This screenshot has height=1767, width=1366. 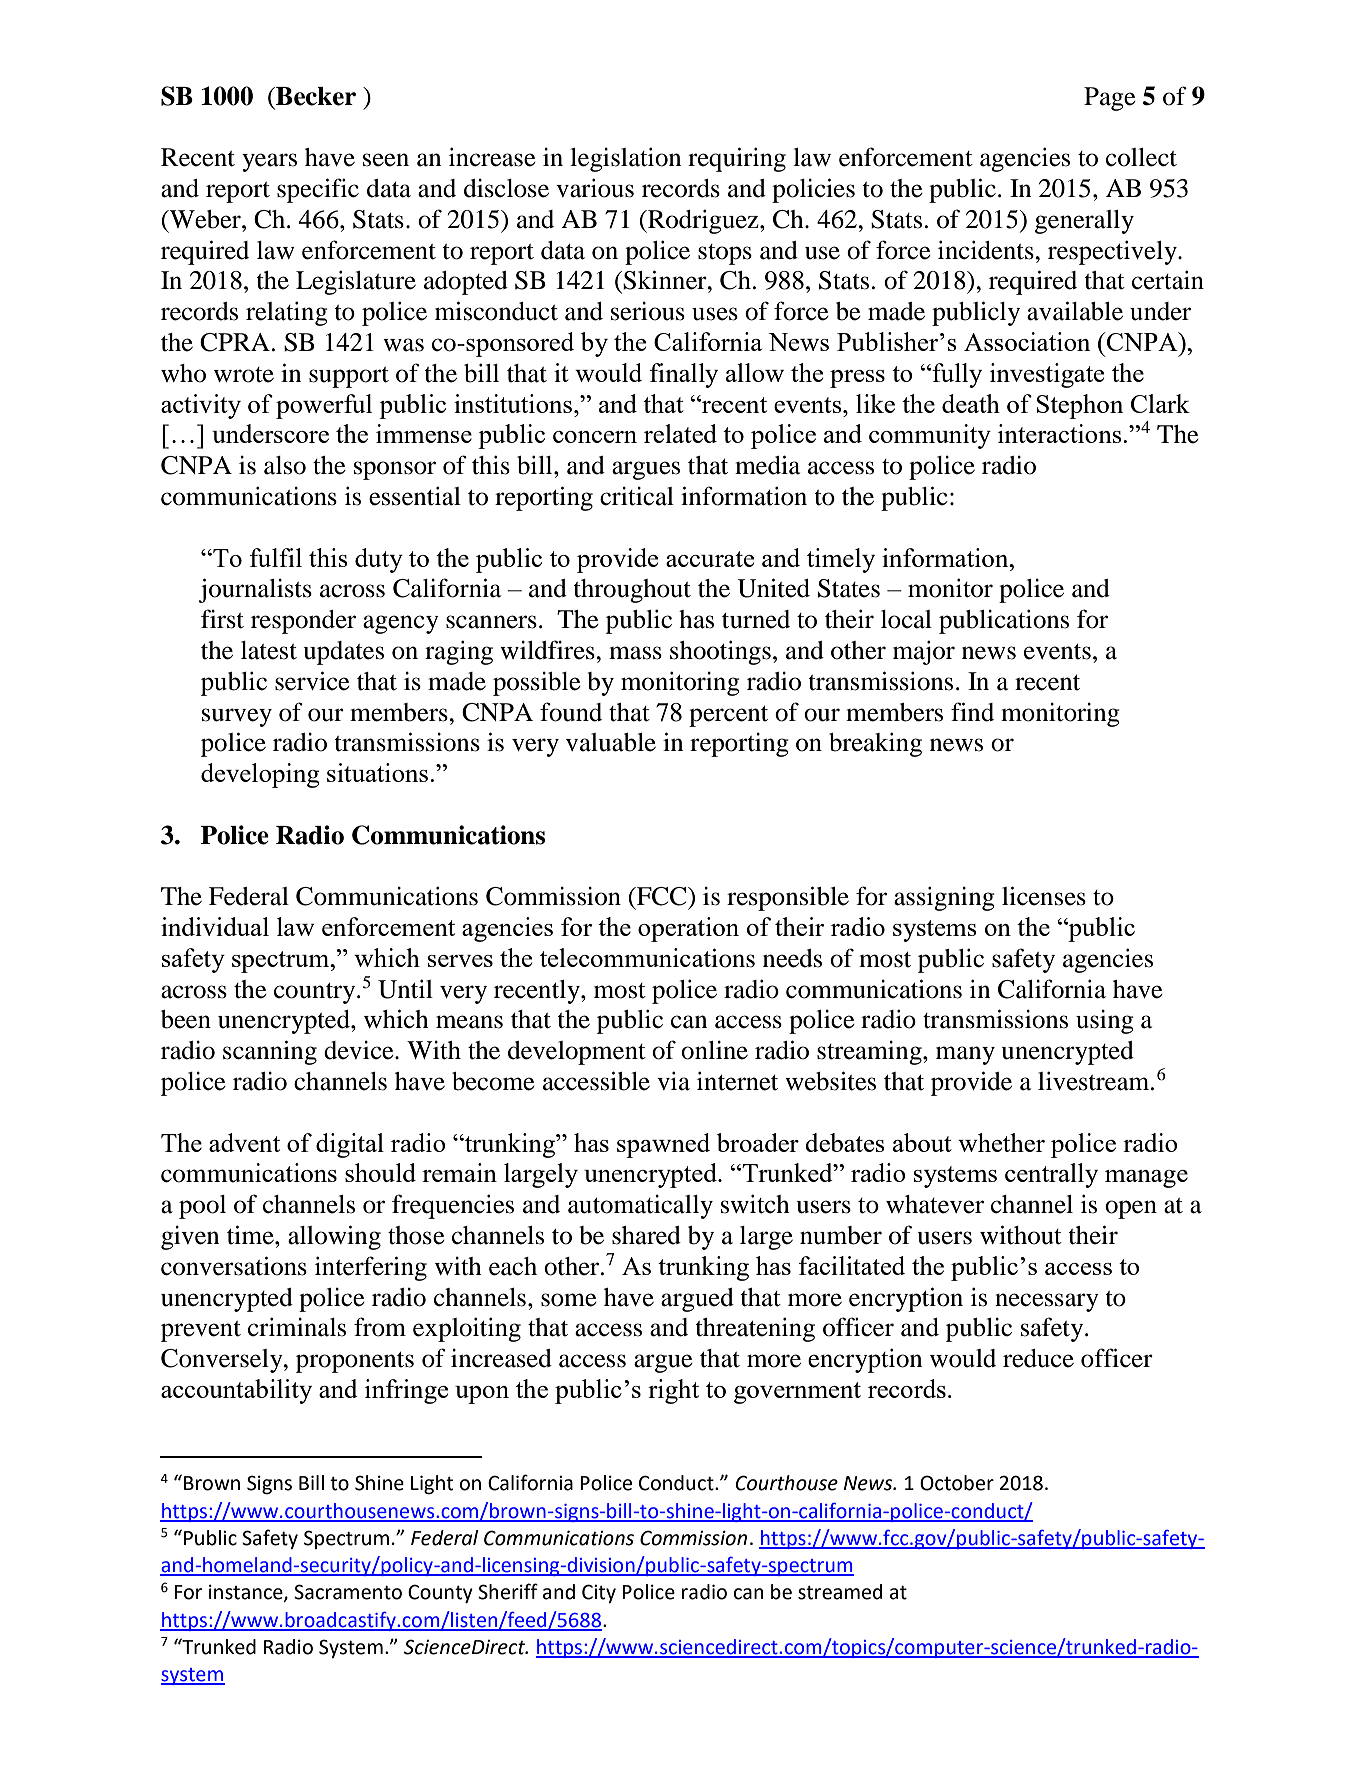 I want to click on City, so click(x=599, y=1593).
